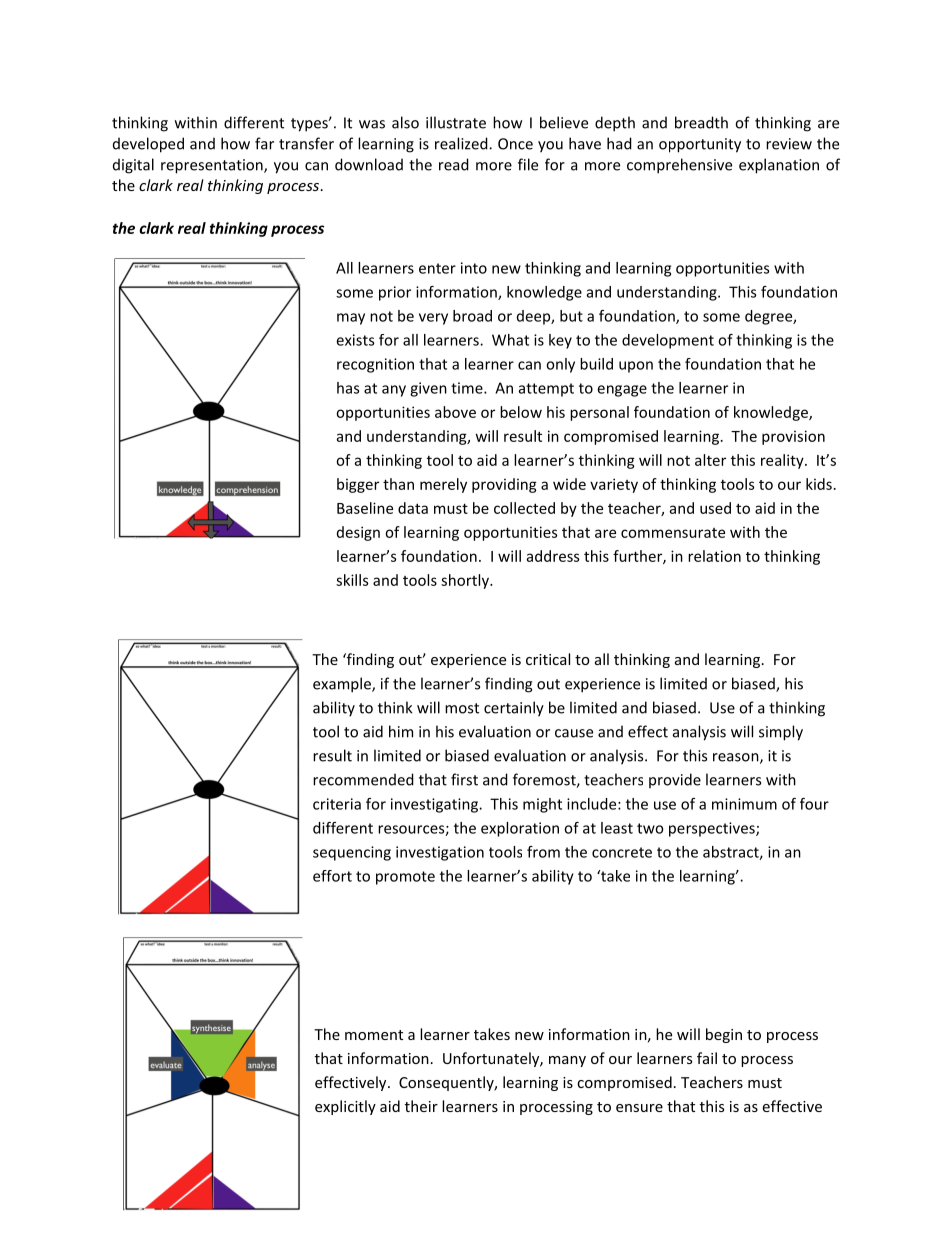  Describe the element at coordinates (700, 145) in the screenshot. I see `opportunity` at that location.
